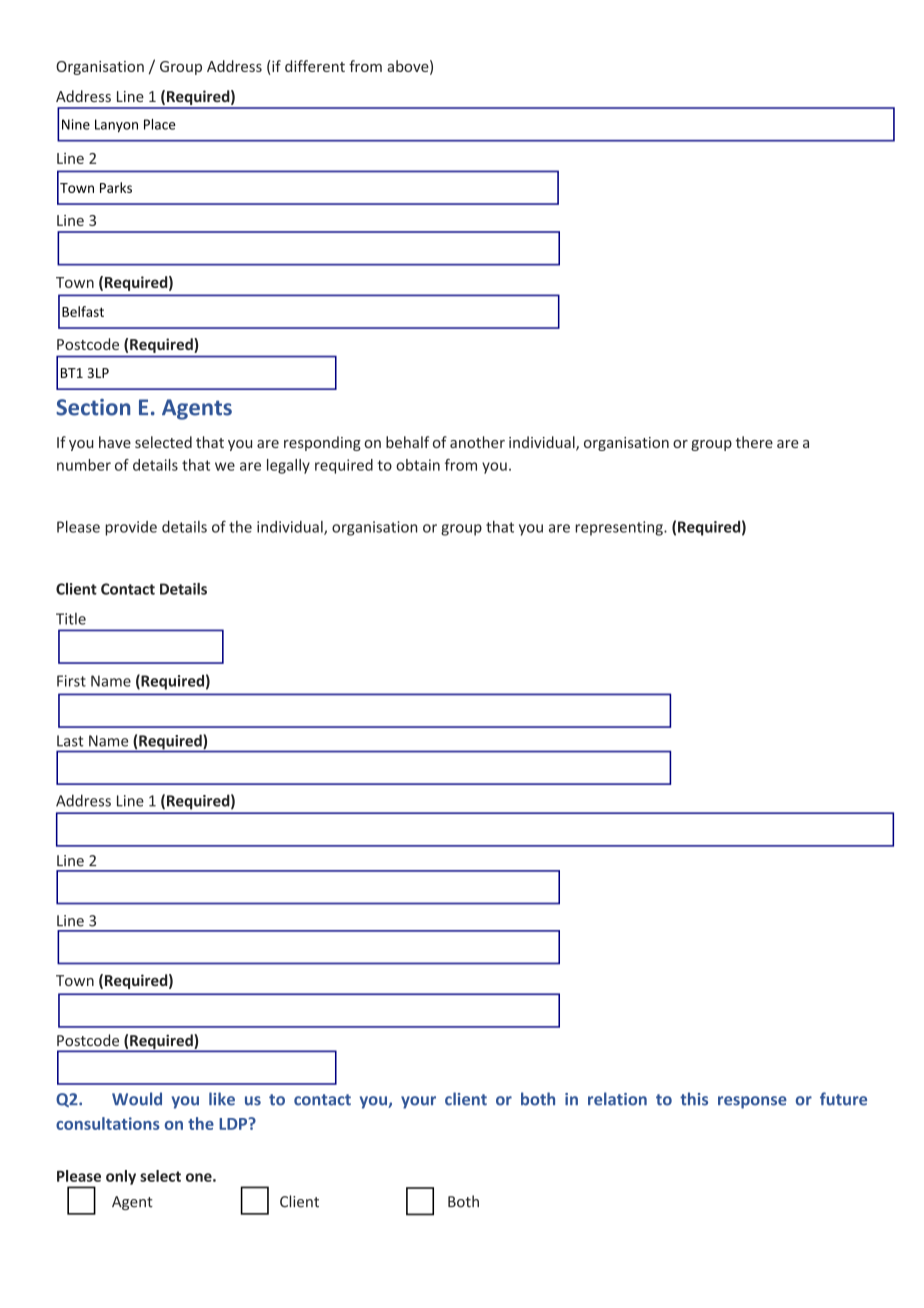  I want to click on different, so click(315, 66).
